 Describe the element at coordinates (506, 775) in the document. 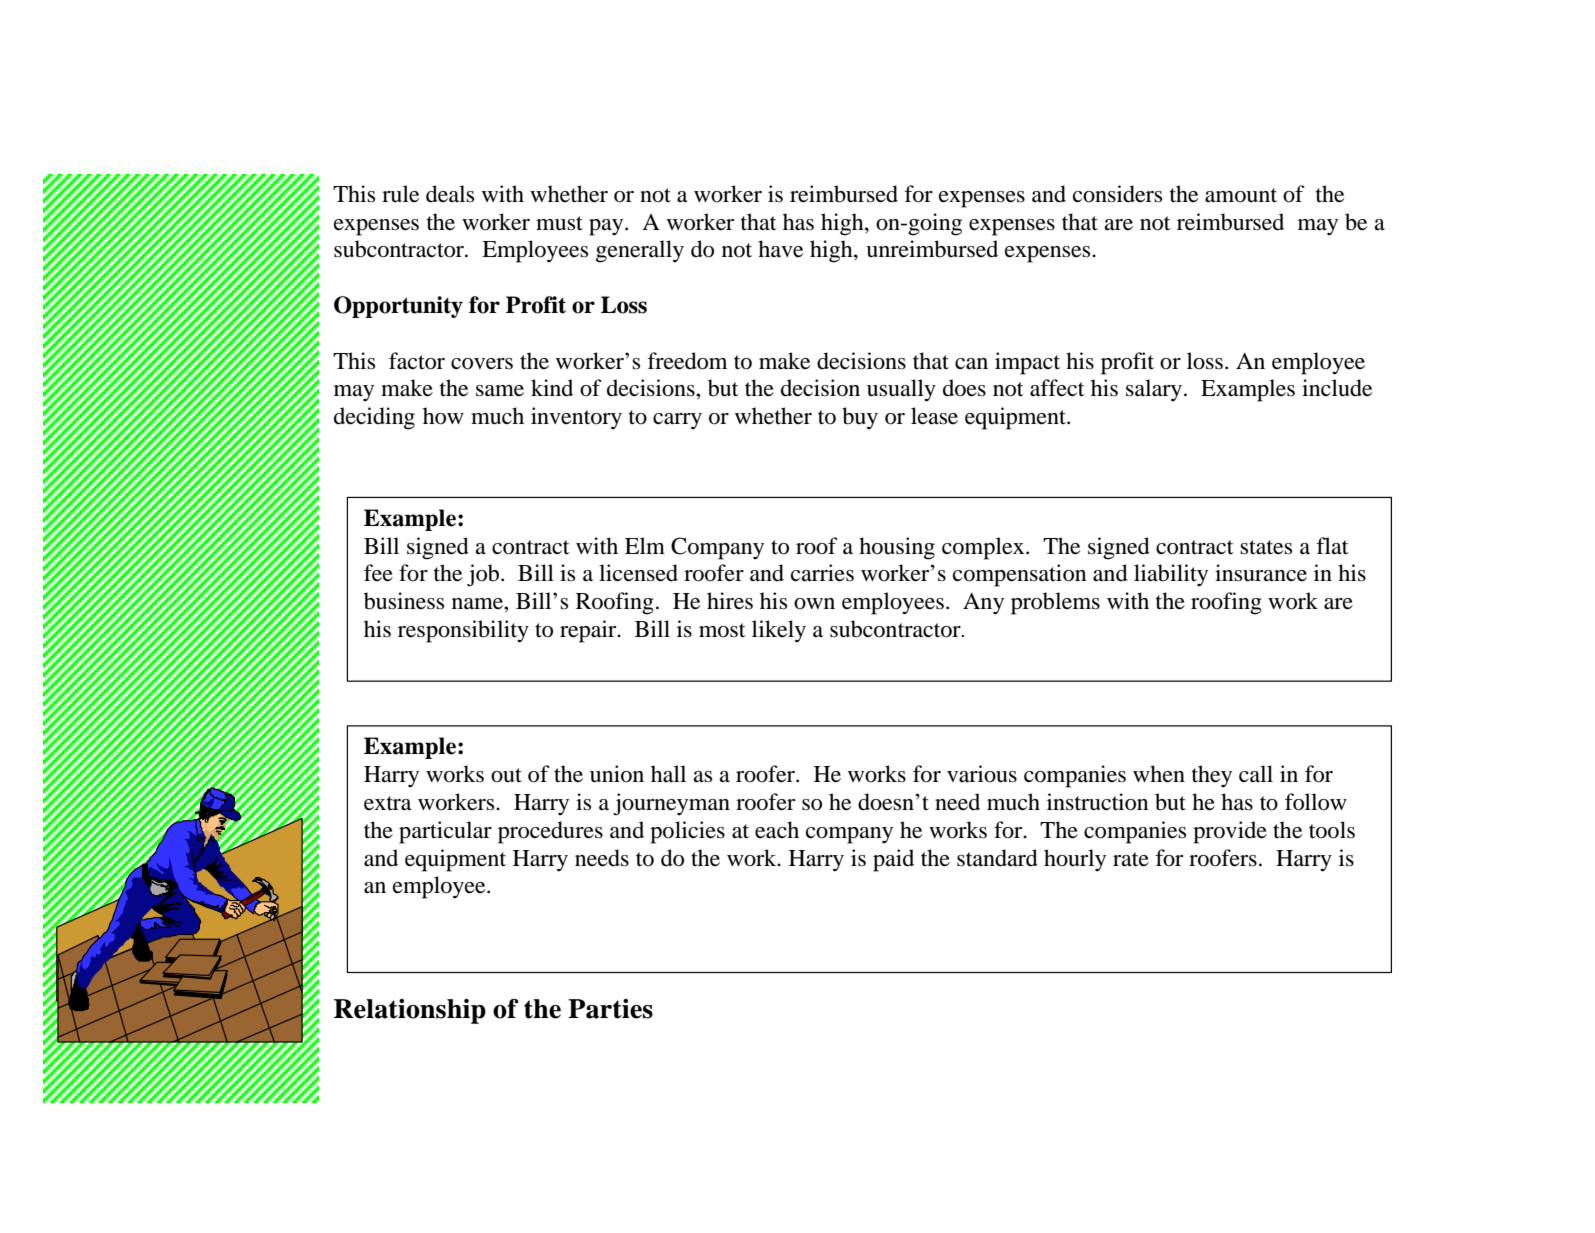

I see `out` at that location.
